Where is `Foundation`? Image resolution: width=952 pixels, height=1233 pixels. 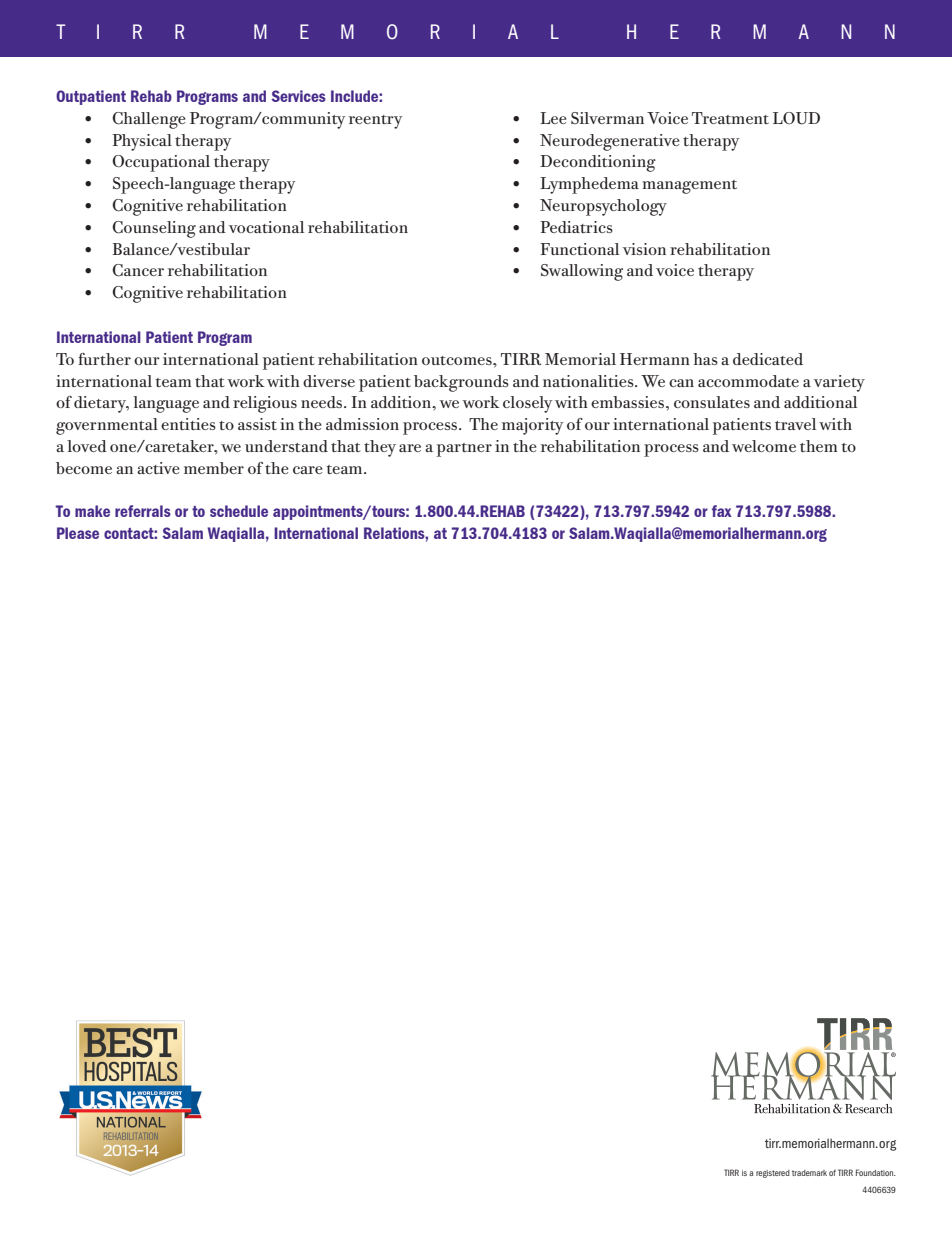
Foundation is located at coordinates (876, 1172).
